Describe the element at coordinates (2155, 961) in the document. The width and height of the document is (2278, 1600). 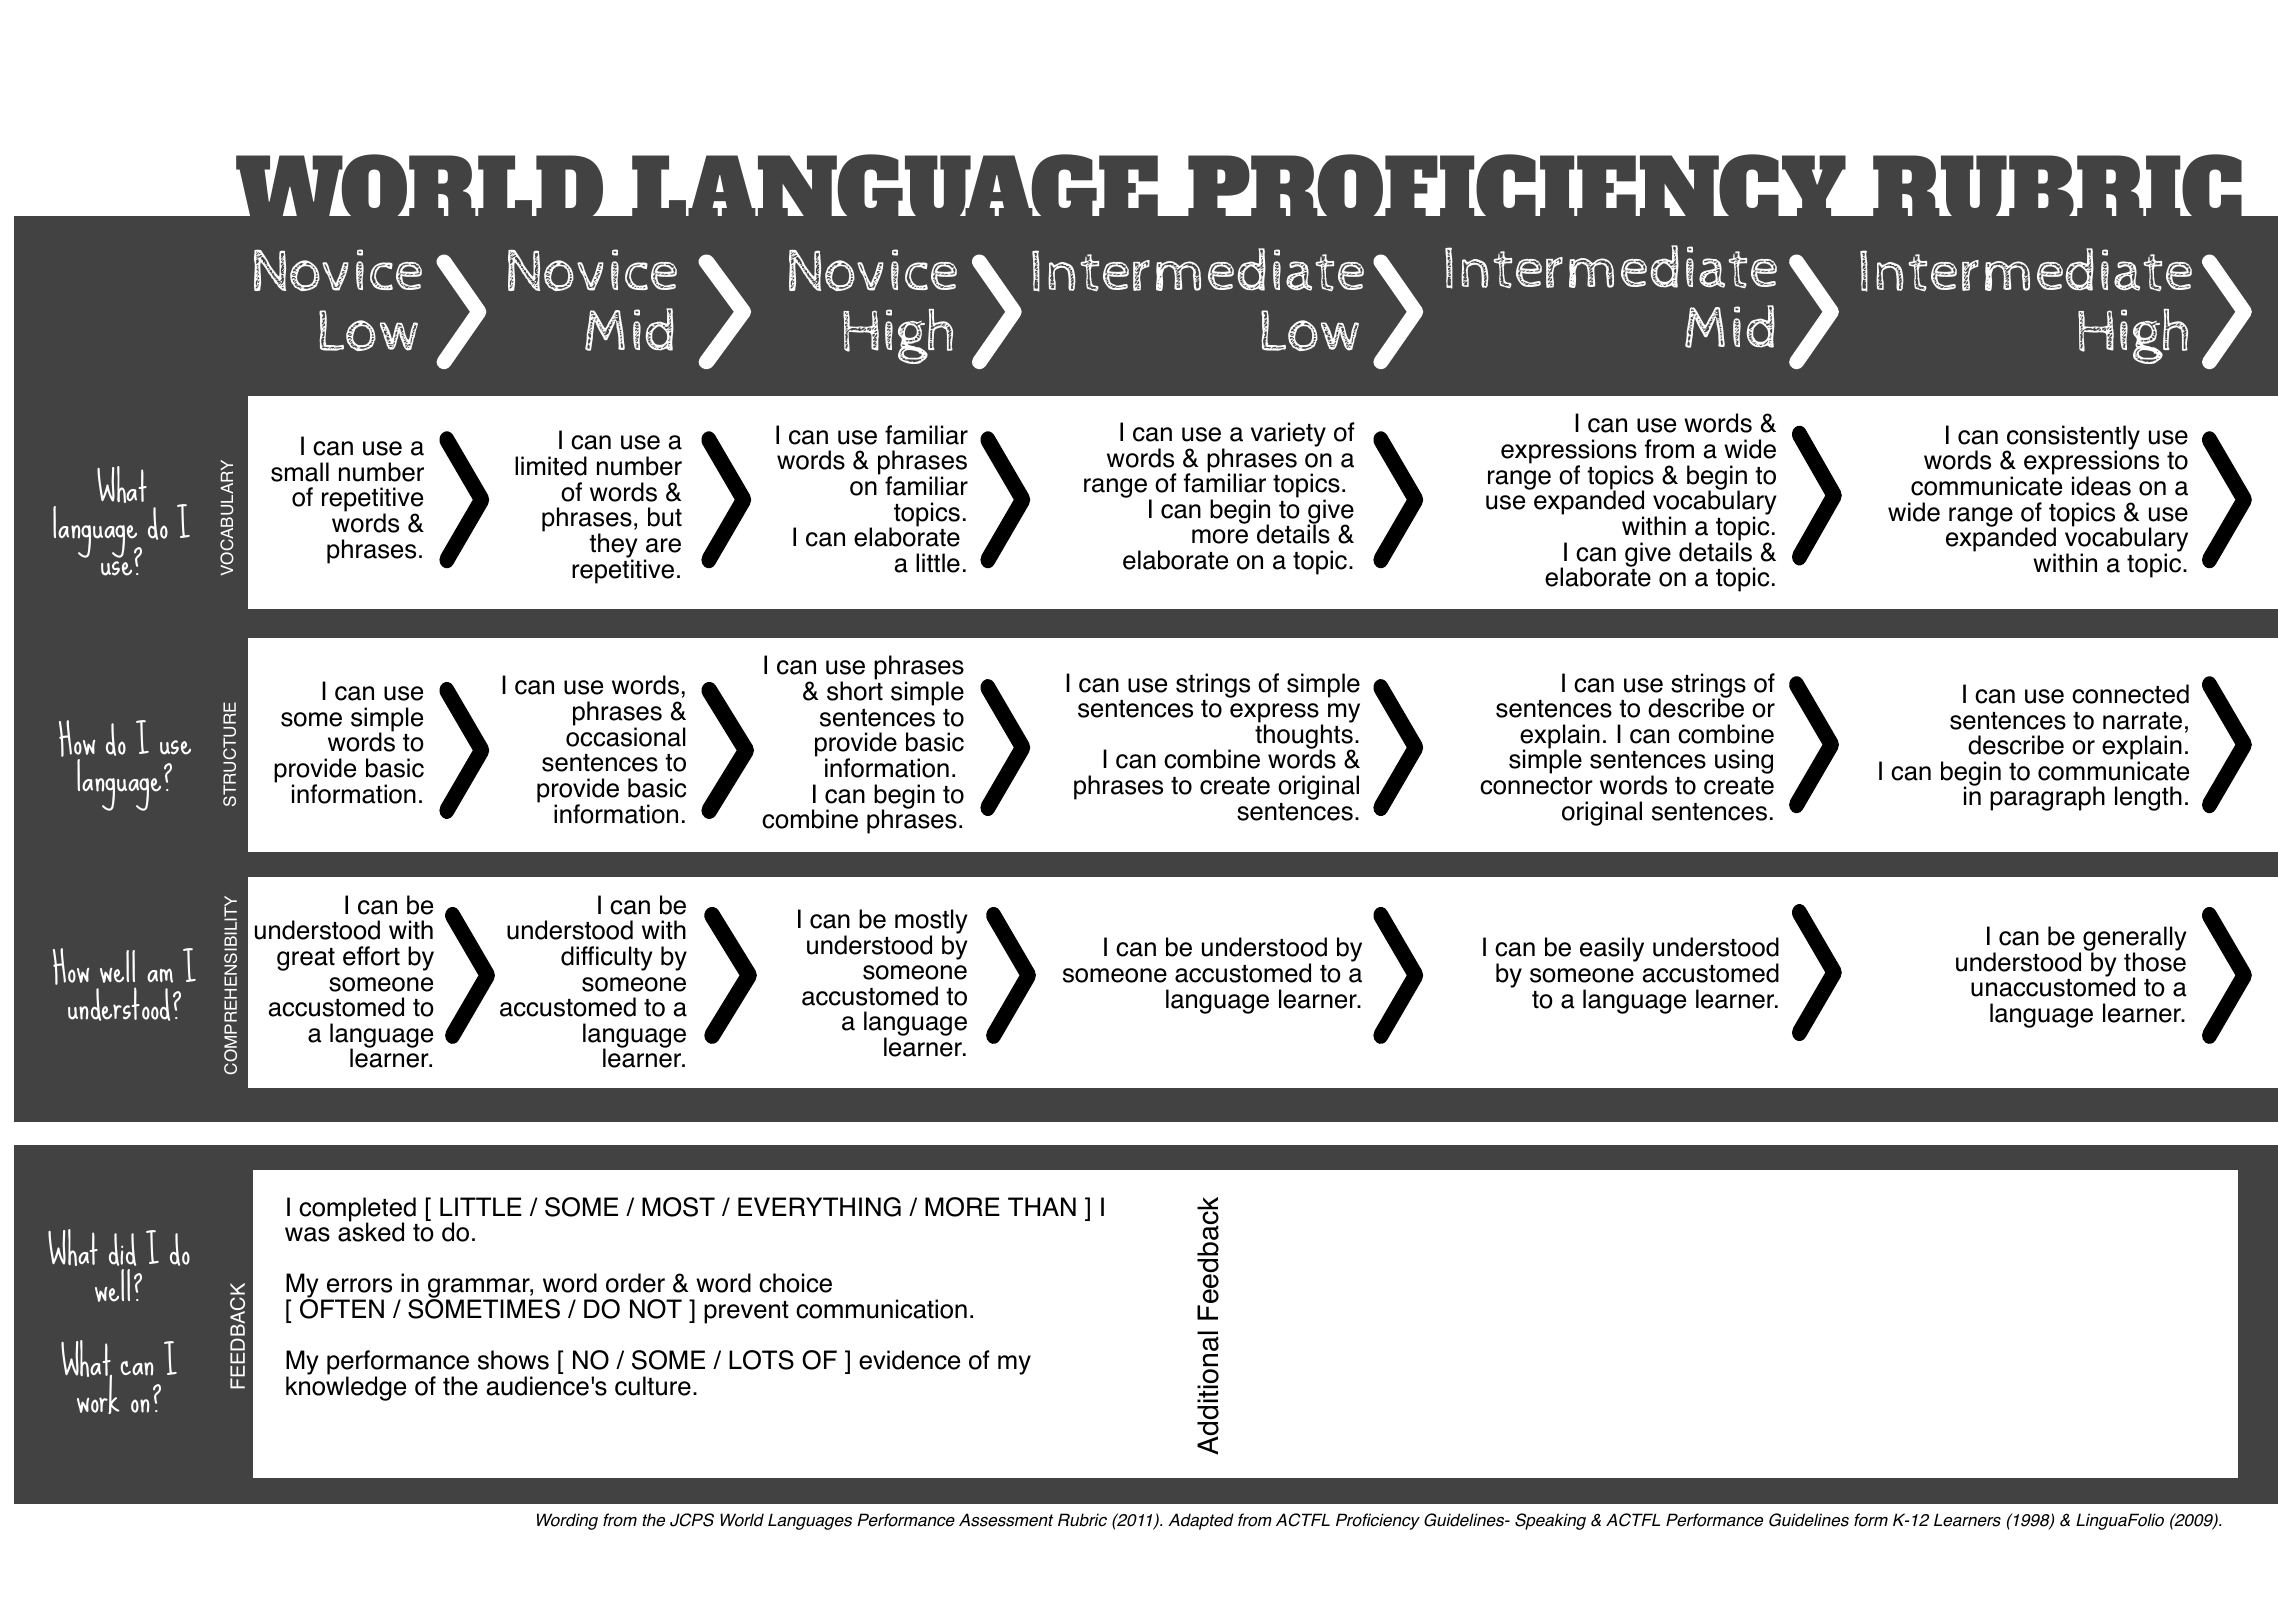
I see `those` at that location.
